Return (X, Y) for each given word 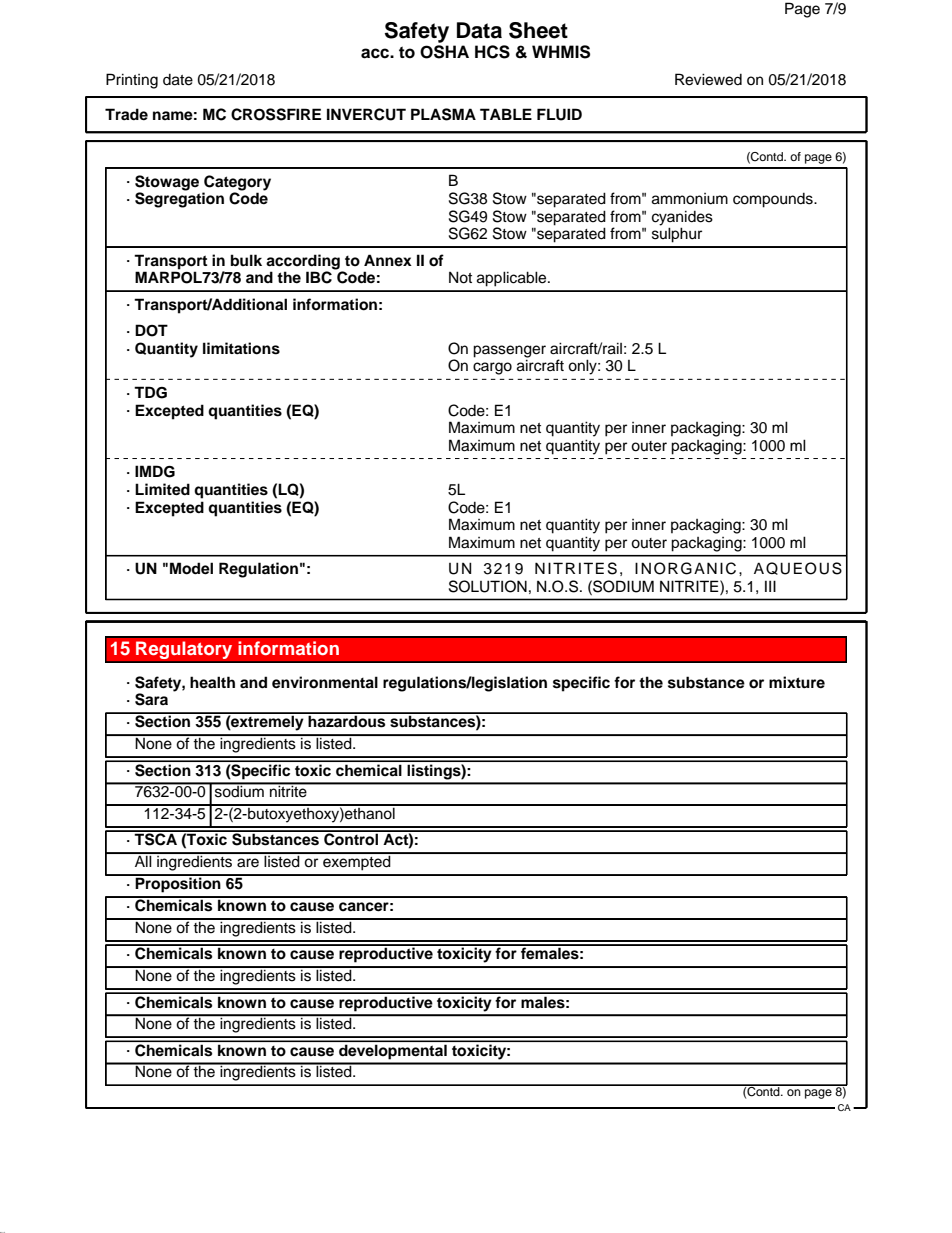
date (178, 80)
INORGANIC (685, 568)
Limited (162, 489)
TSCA (156, 838)
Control (351, 838)
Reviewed (708, 79)
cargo (492, 368)
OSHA (444, 52)
